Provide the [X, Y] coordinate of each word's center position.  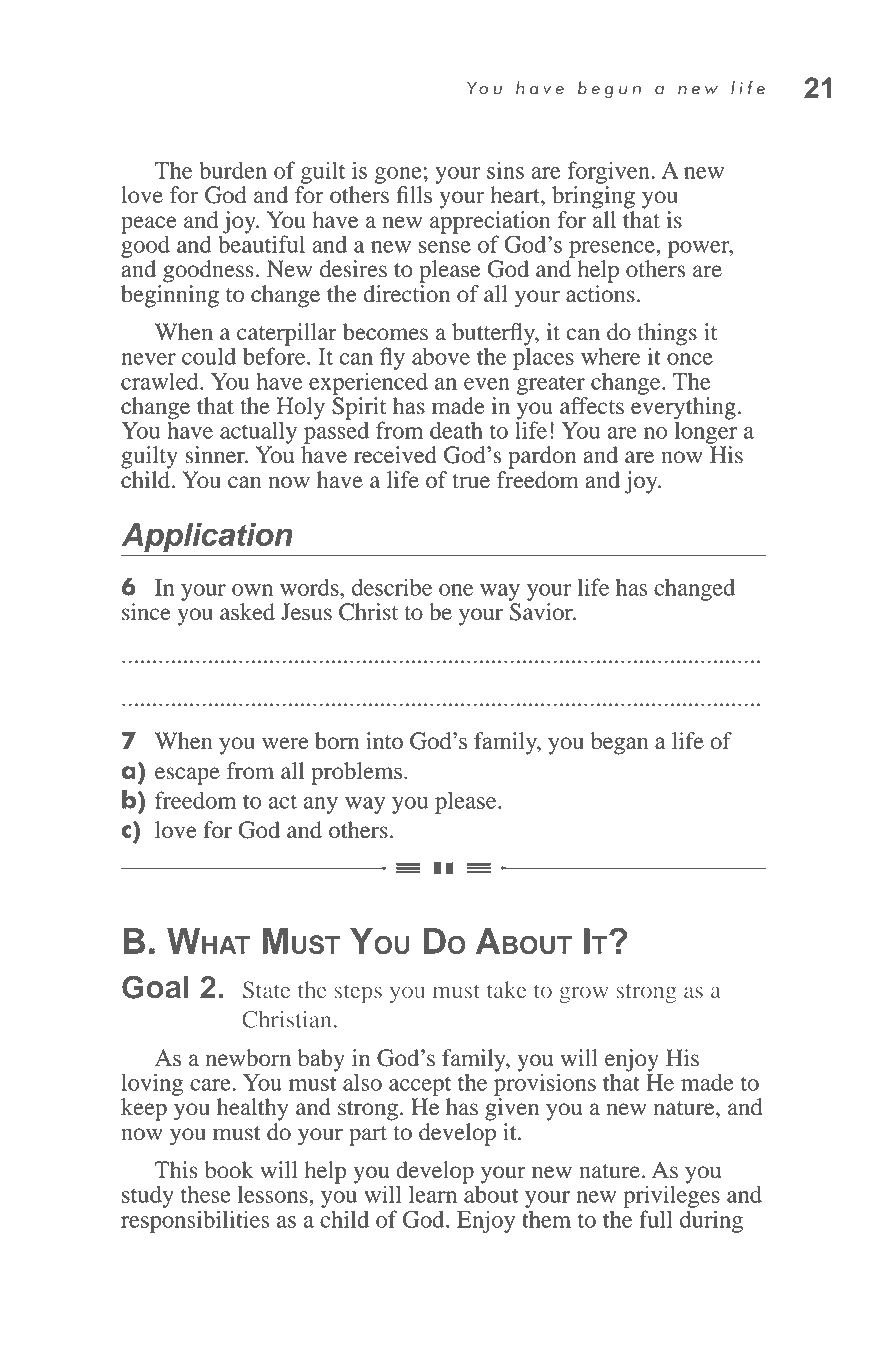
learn [433, 1194]
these [206, 1194]
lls [421, 195]
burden [233, 170]
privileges [671, 1195]
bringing [593, 197]
